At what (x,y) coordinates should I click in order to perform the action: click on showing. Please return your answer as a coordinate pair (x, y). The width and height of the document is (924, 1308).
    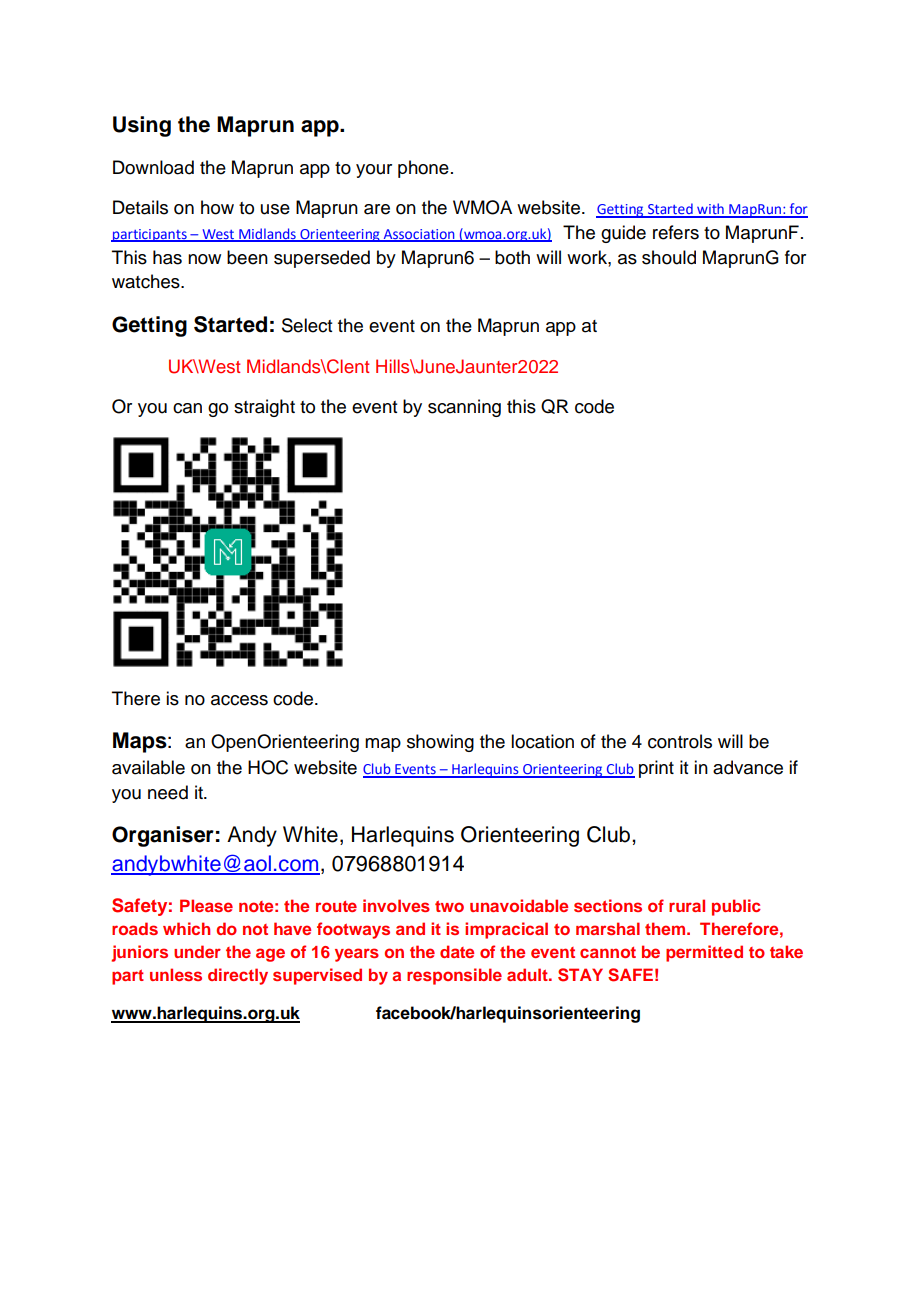
    Looking at the image, I should click on (440, 743).
